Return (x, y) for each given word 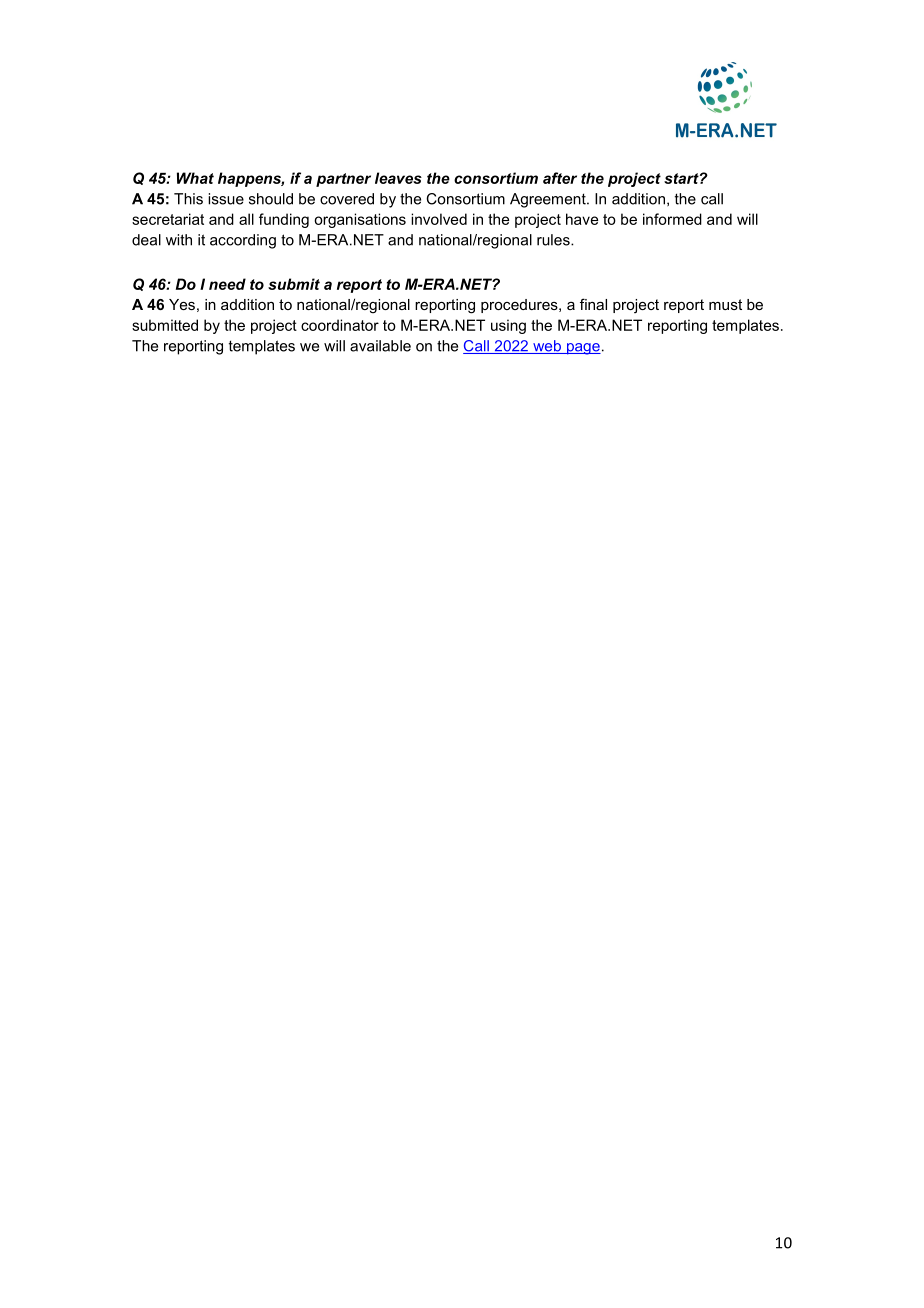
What (195, 178)
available (380, 346)
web (547, 347)
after (560, 178)
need (227, 284)
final (593, 304)
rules (554, 240)
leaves (398, 178)
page (582, 349)
